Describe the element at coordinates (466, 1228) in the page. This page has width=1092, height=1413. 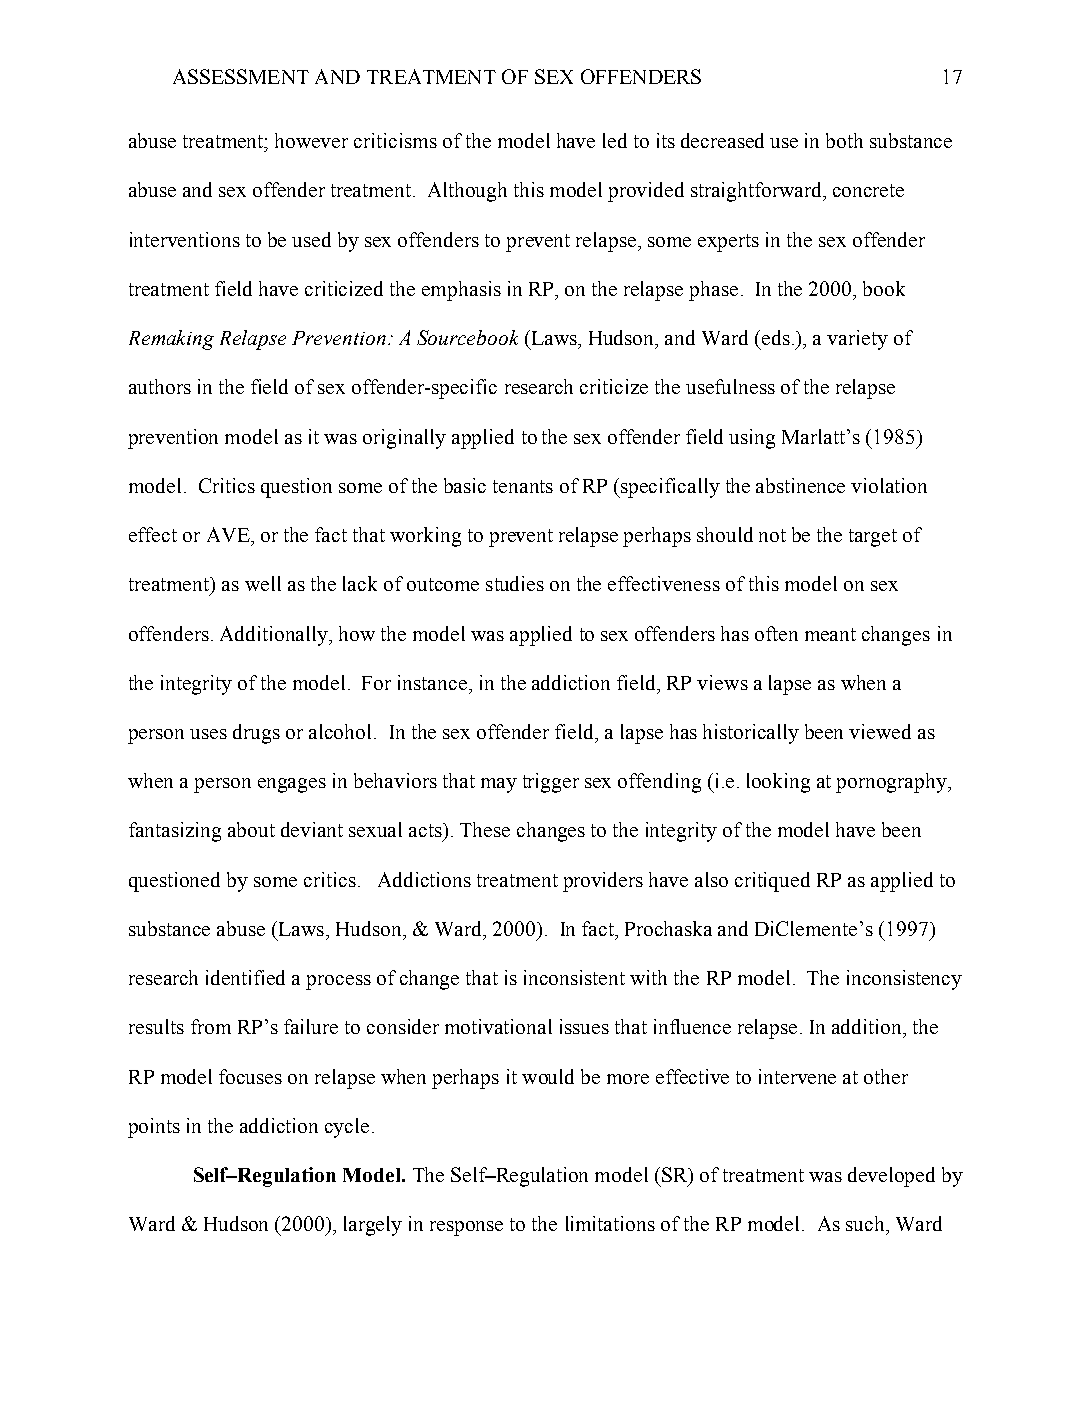
I see `response` at that location.
